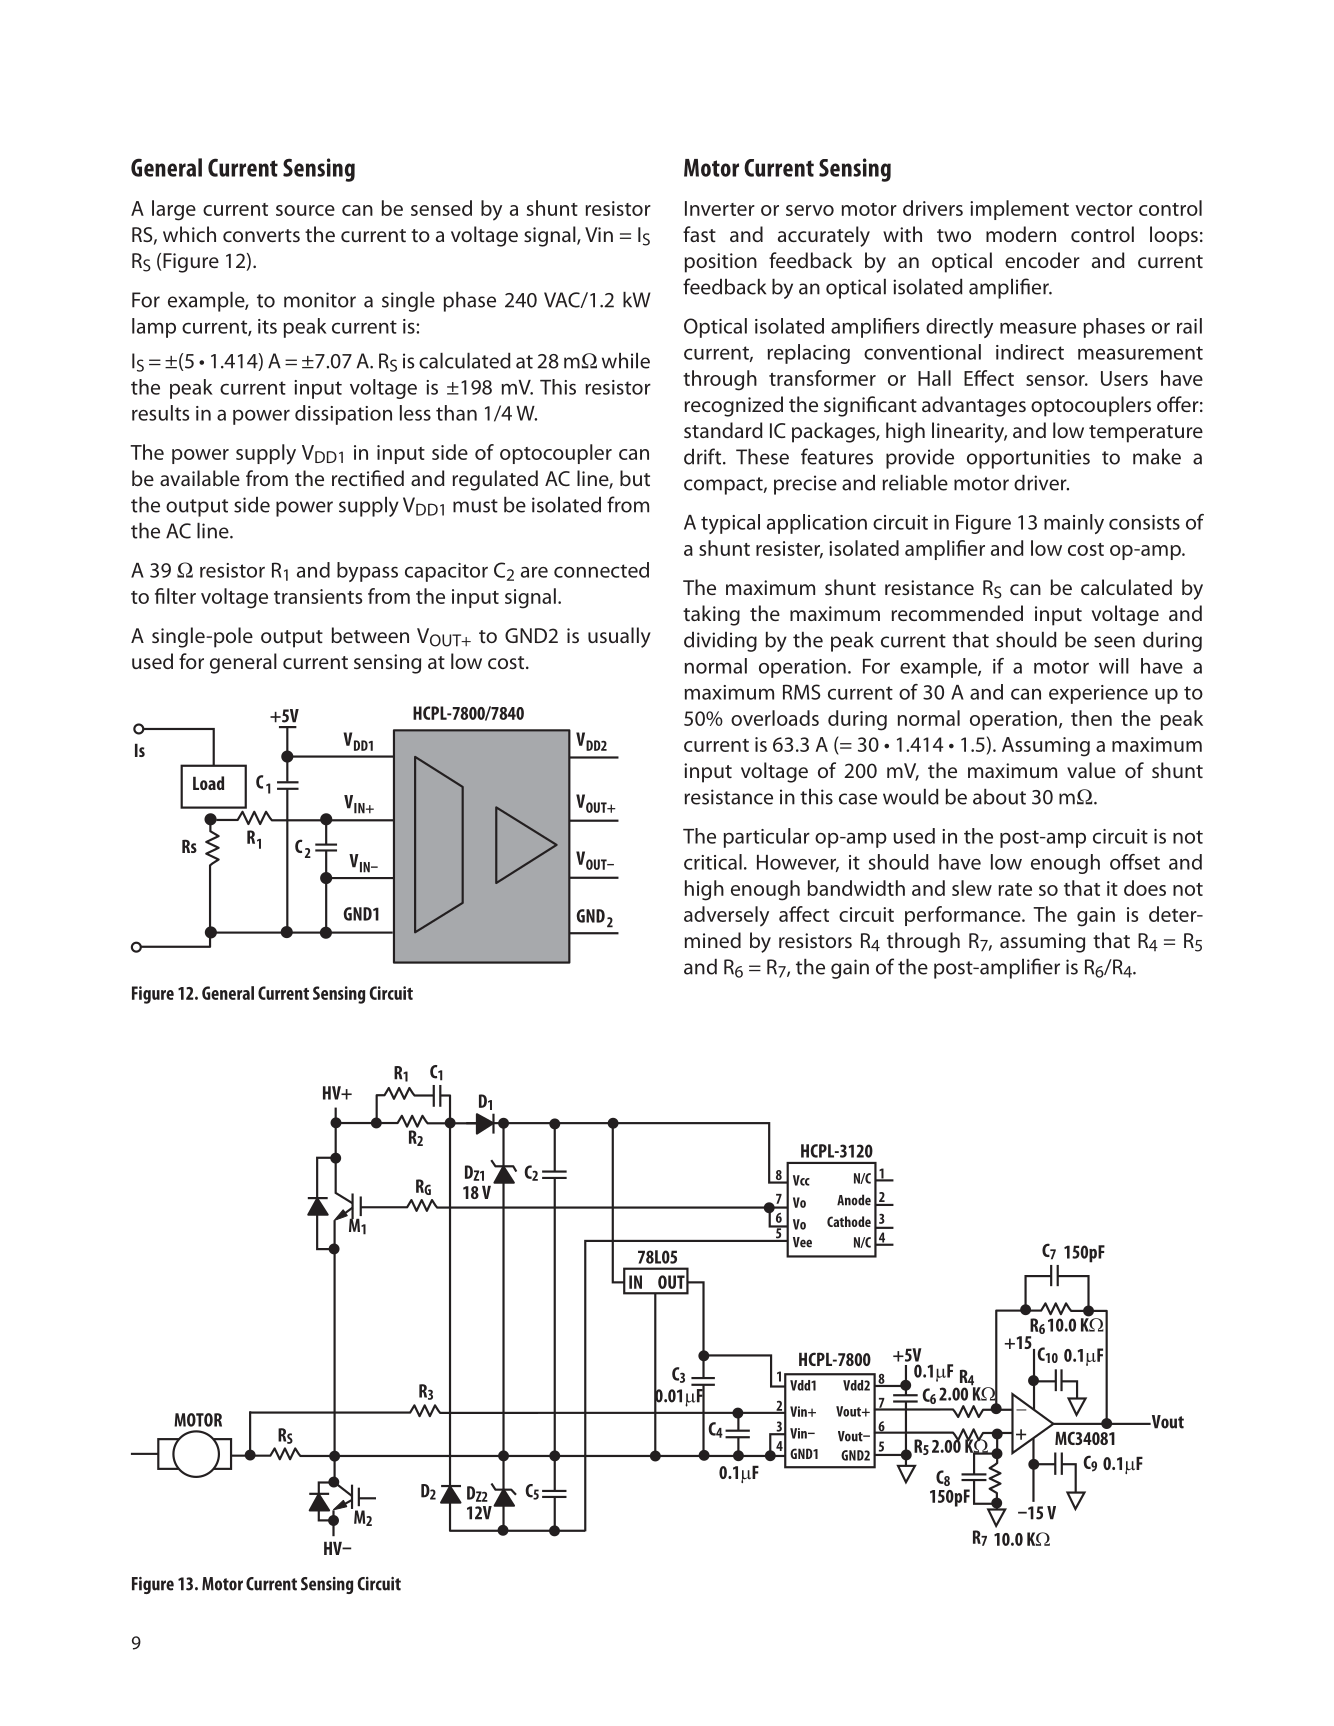 The height and width of the screenshot is (1726, 1334). Describe the element at coordinates (723, 430) in the screenshot. I see `standard` at that location.
